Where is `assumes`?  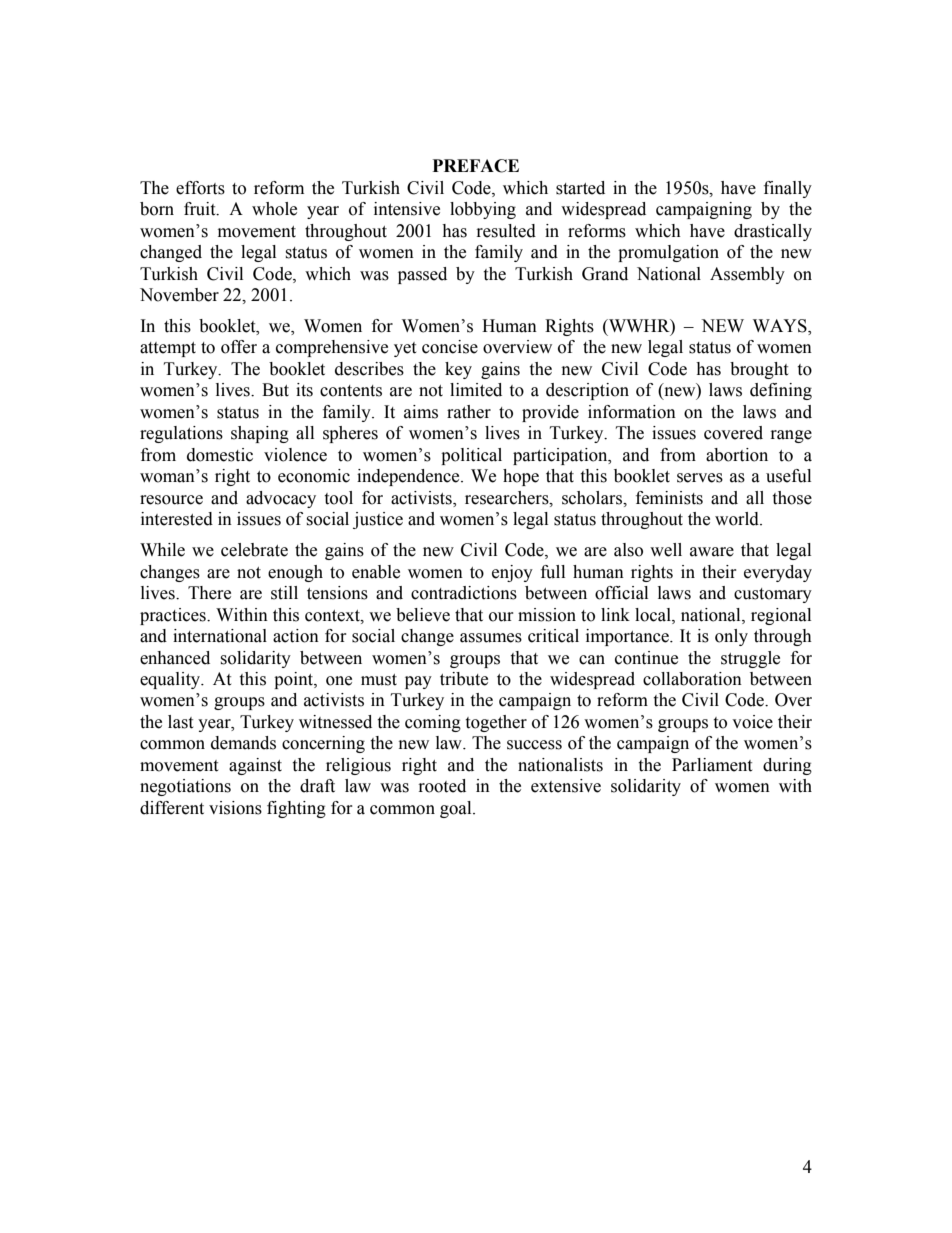 assumes is located at coordinates (491, 638).
